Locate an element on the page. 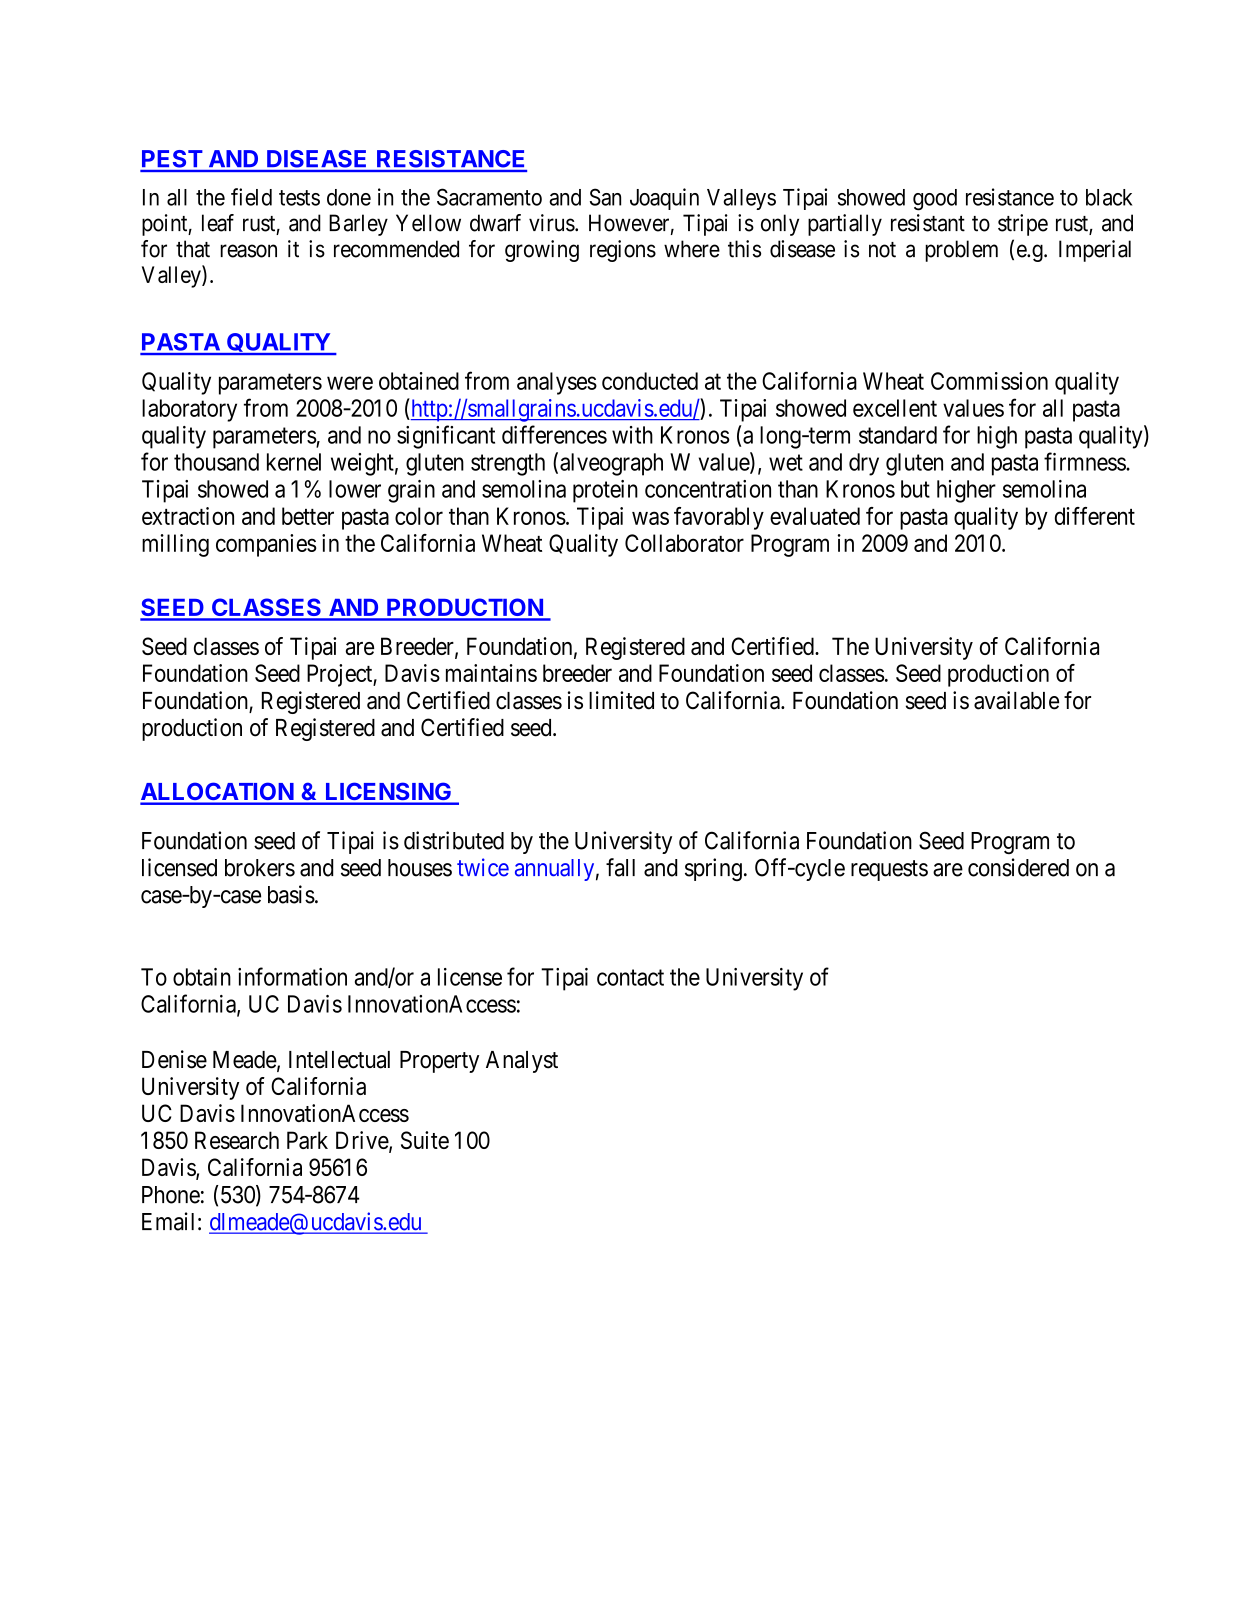 The height and width of the page is (1619, 1251). fall is located at coordinates (620, 867).
